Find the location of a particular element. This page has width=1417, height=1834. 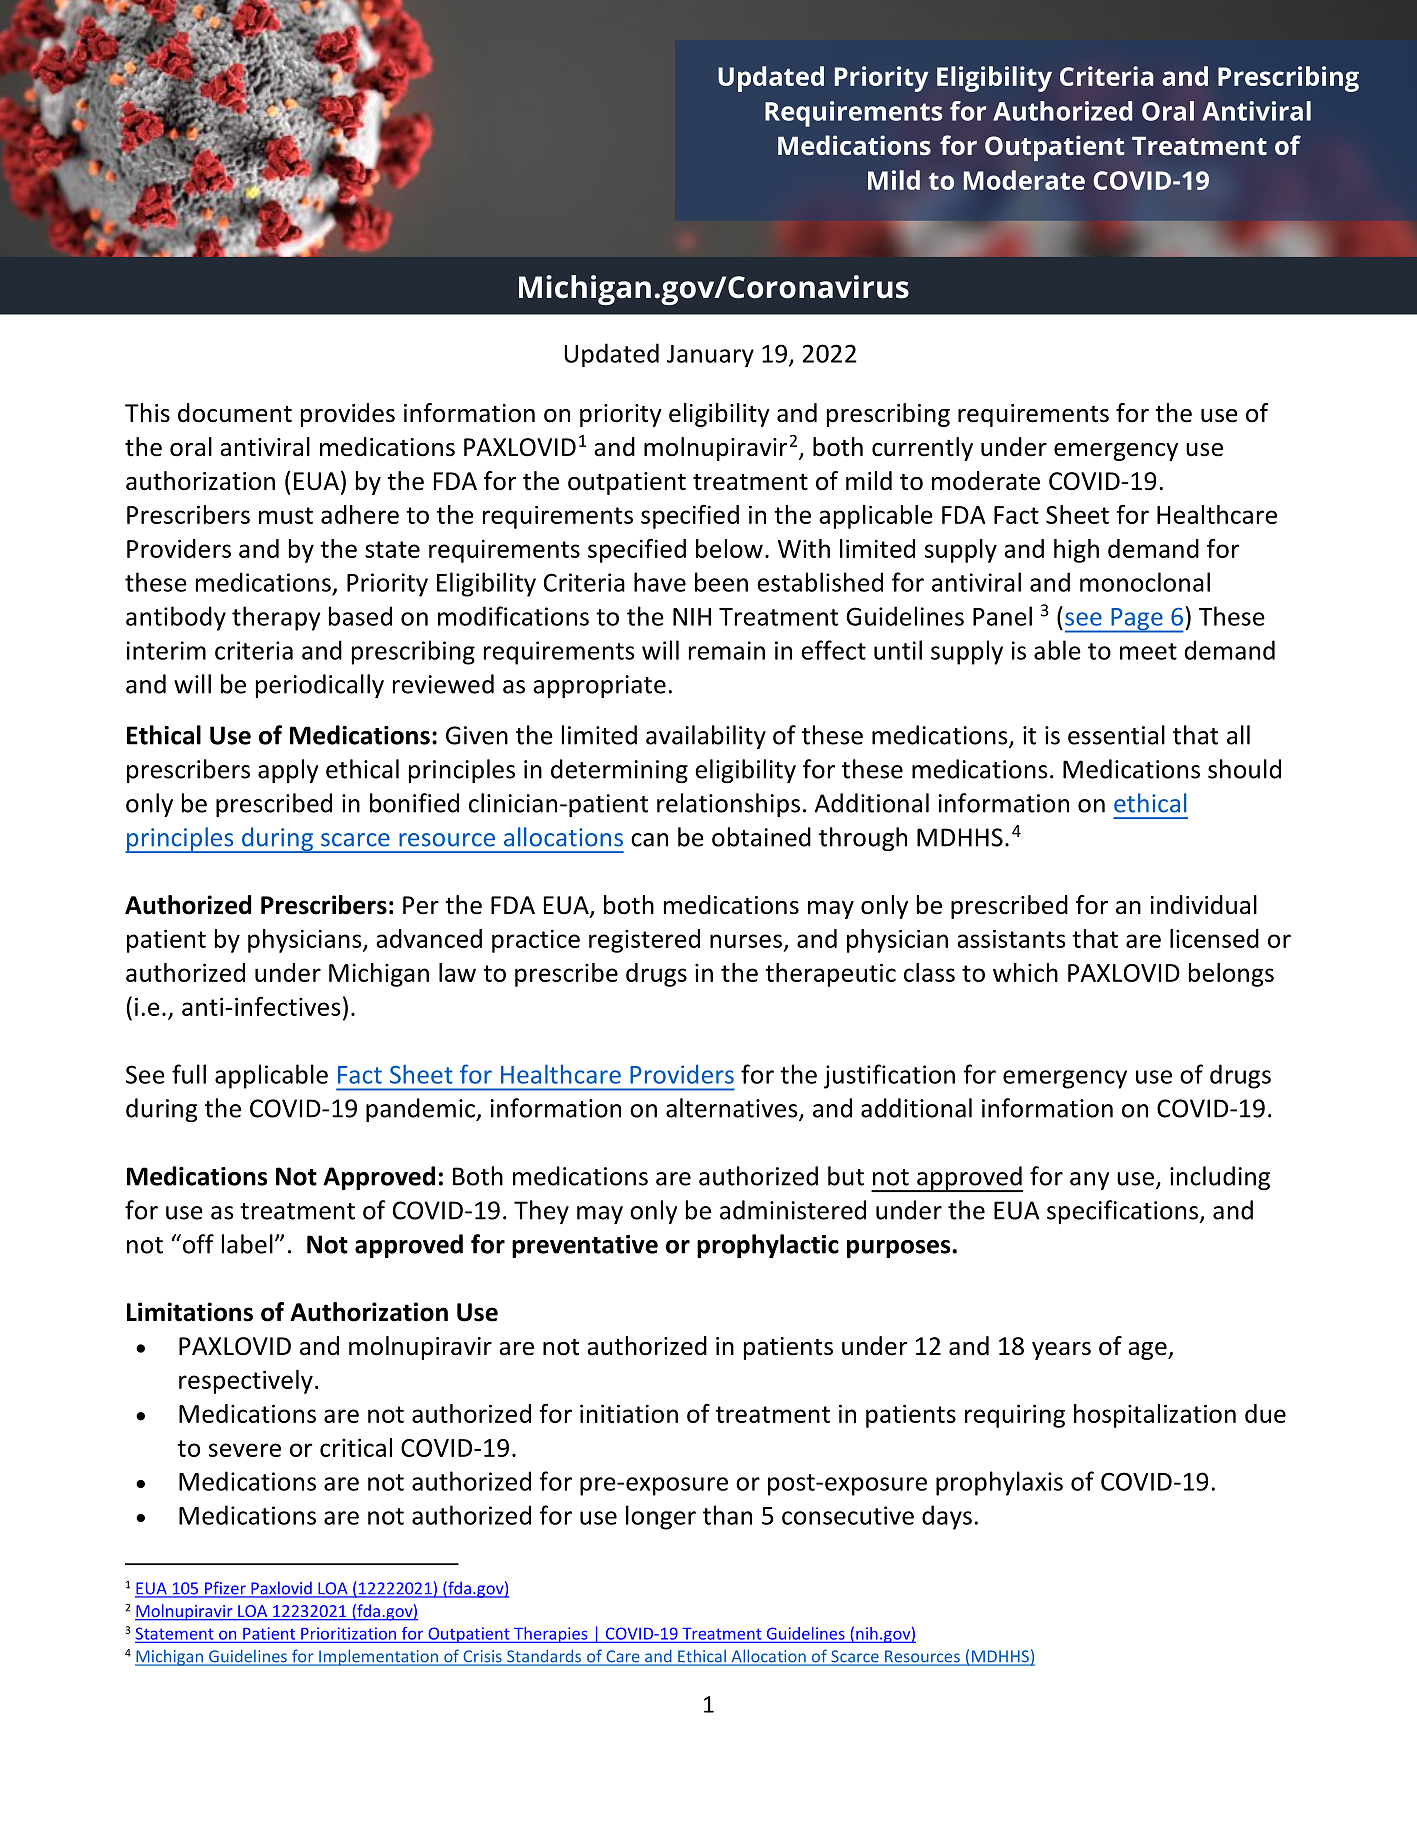

currently is located at coordinates (922, 449).
